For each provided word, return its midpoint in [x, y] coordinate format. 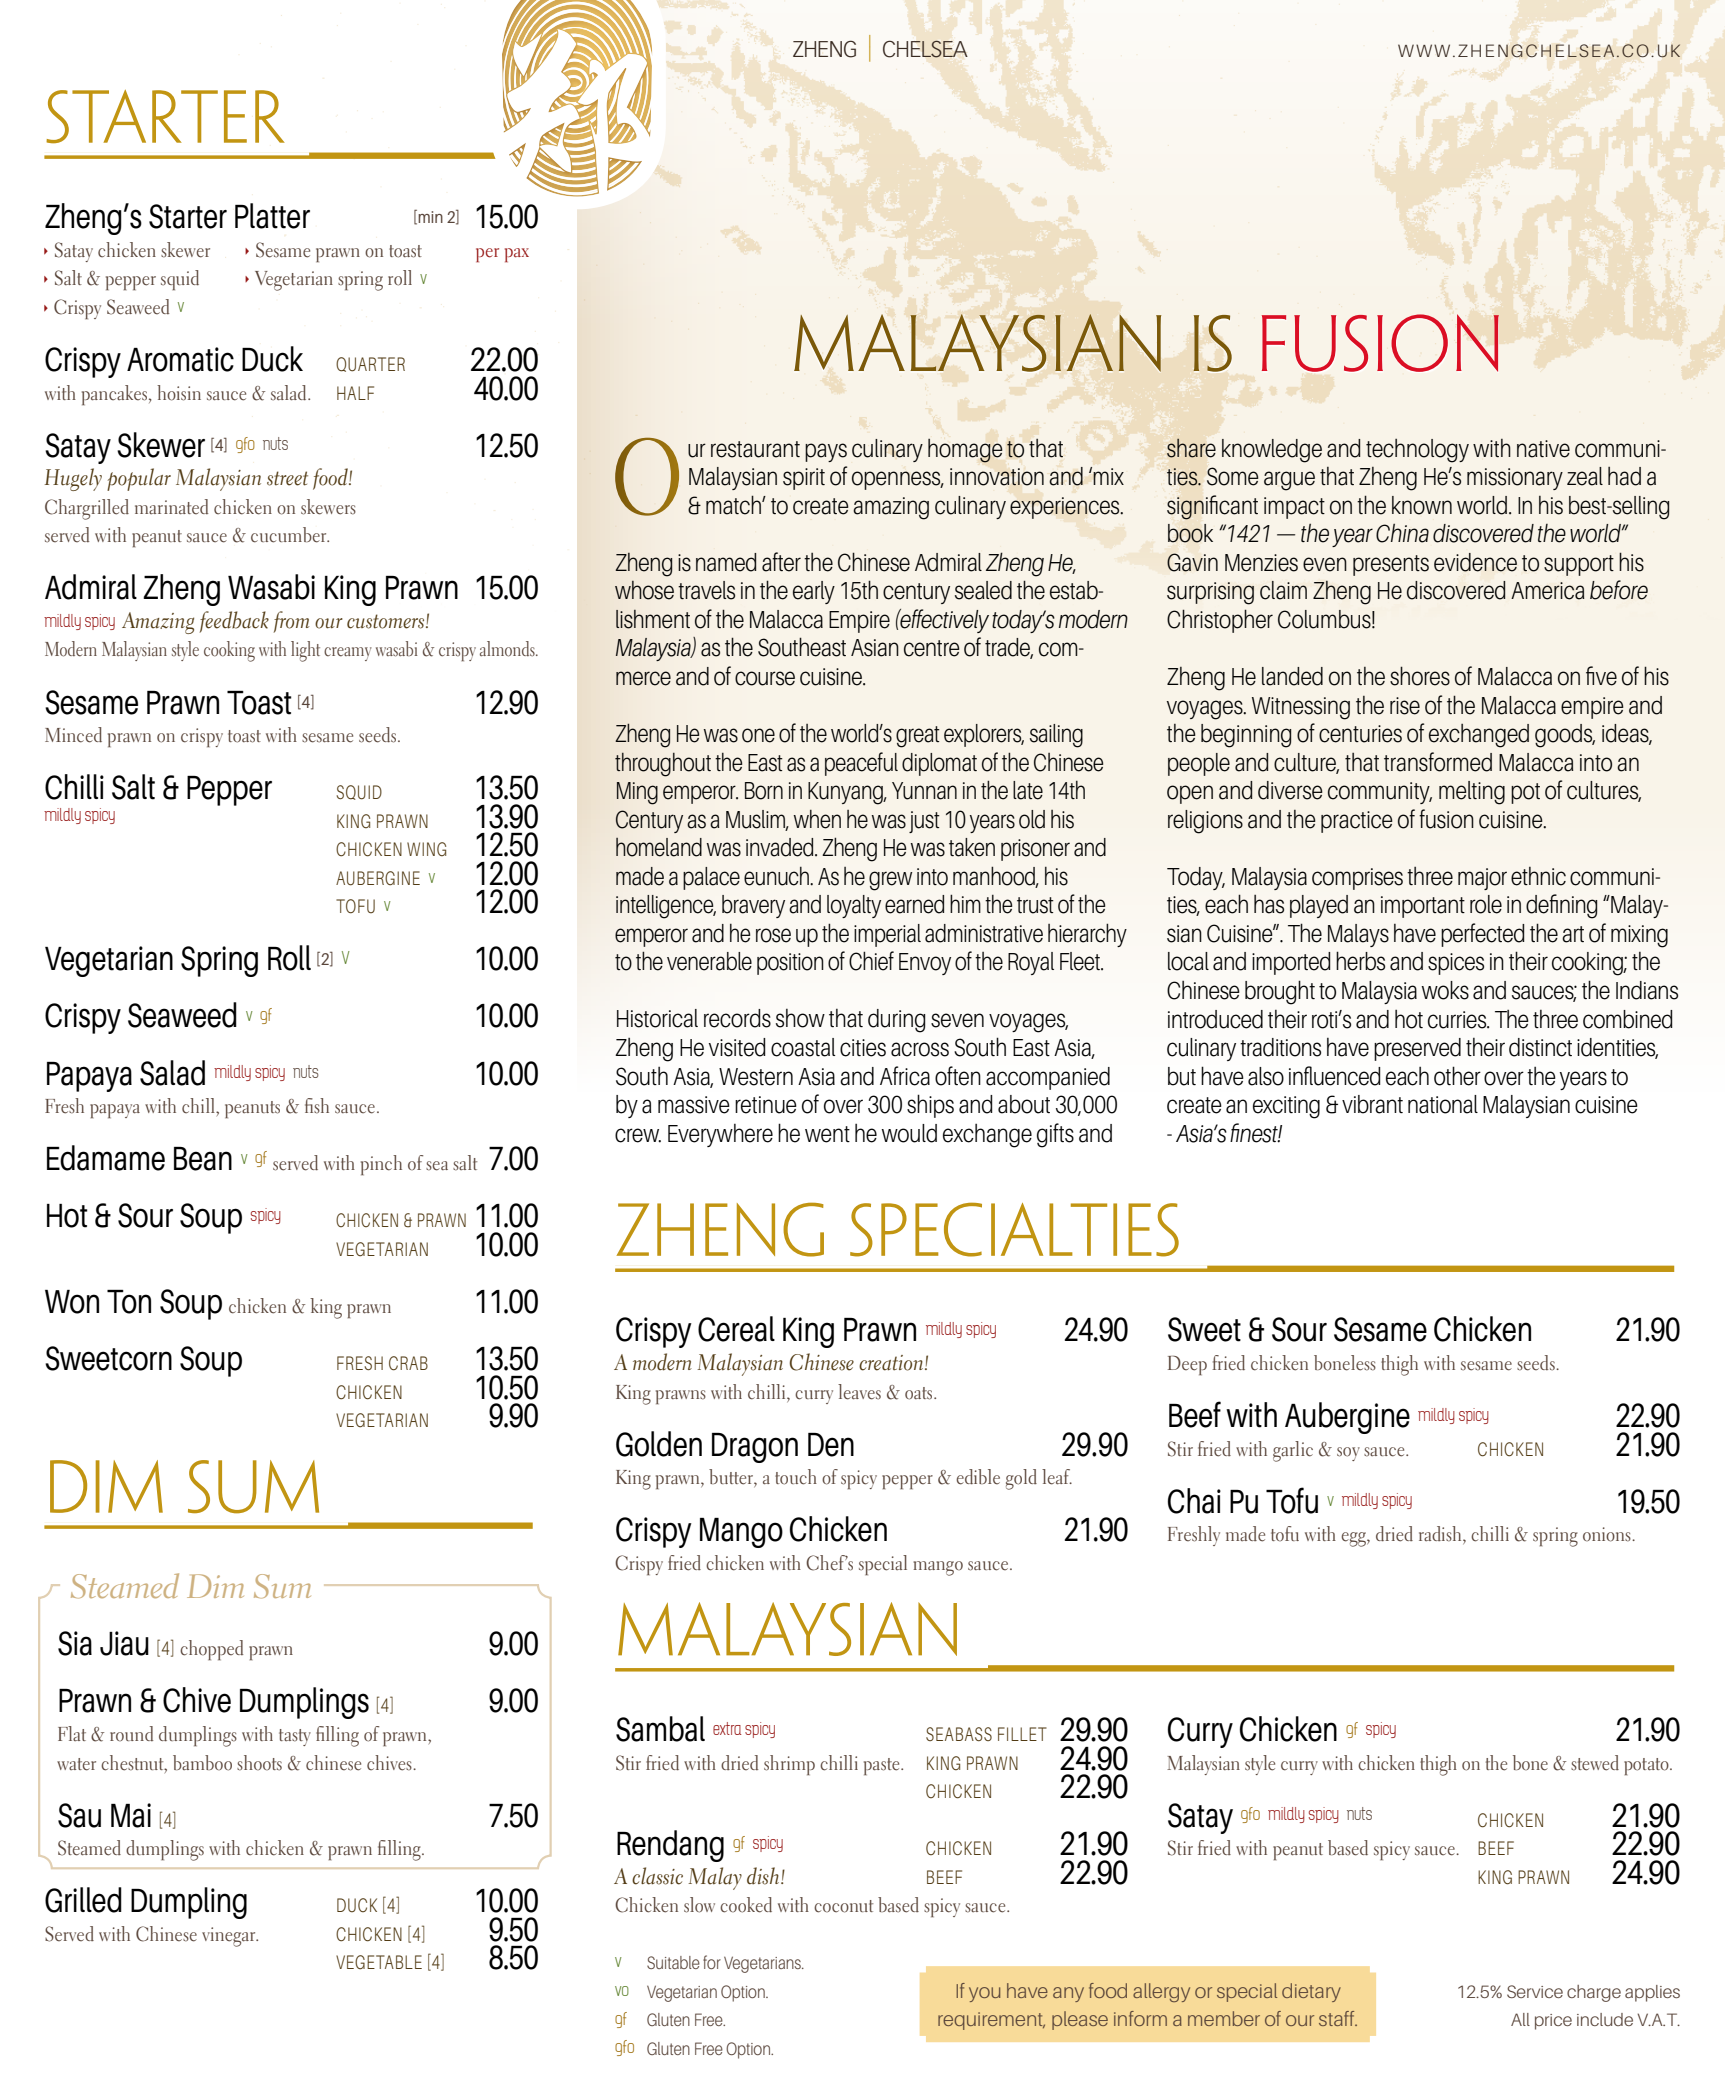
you [984, 1994]
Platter [272, 216]
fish [317, 1106]
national [1443, 1104]
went [827, 1134]
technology [1417, 451]
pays [826, 452]
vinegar [230, 1937]
